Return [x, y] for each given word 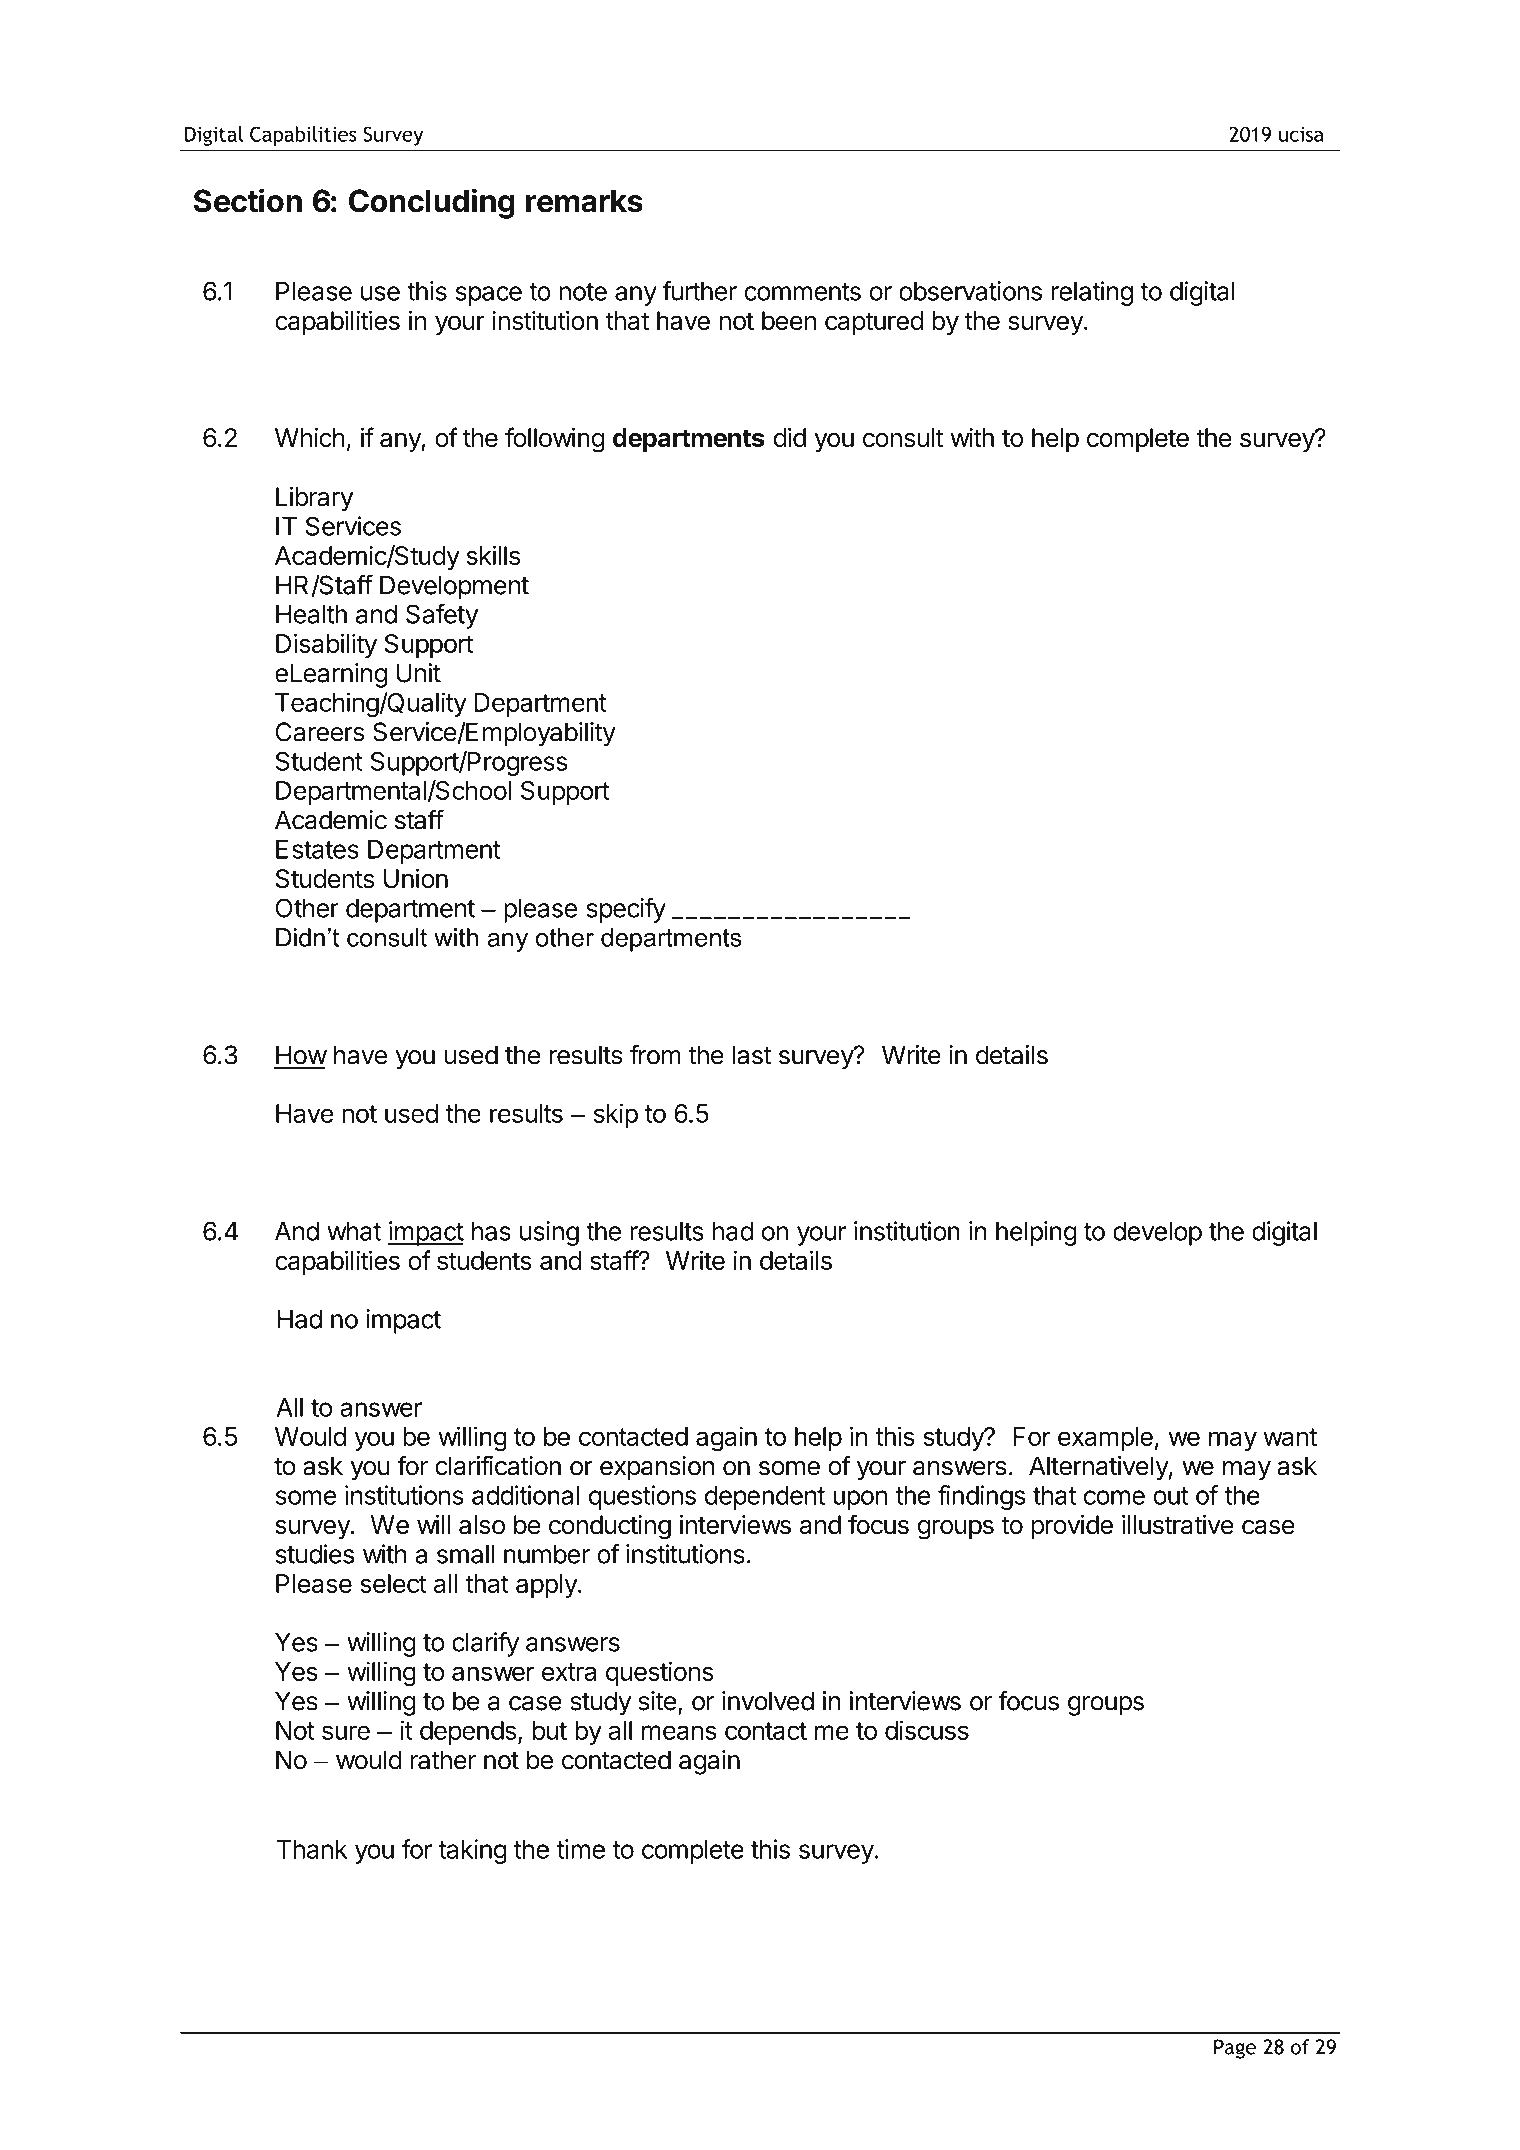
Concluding [432, 203]
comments [802, 292]
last [752, 1055]
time [581, 1849]
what [354, 1231]
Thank [312, 1849]
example [1105, 1439]
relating [1092, 293]
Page [1235, 2049]
